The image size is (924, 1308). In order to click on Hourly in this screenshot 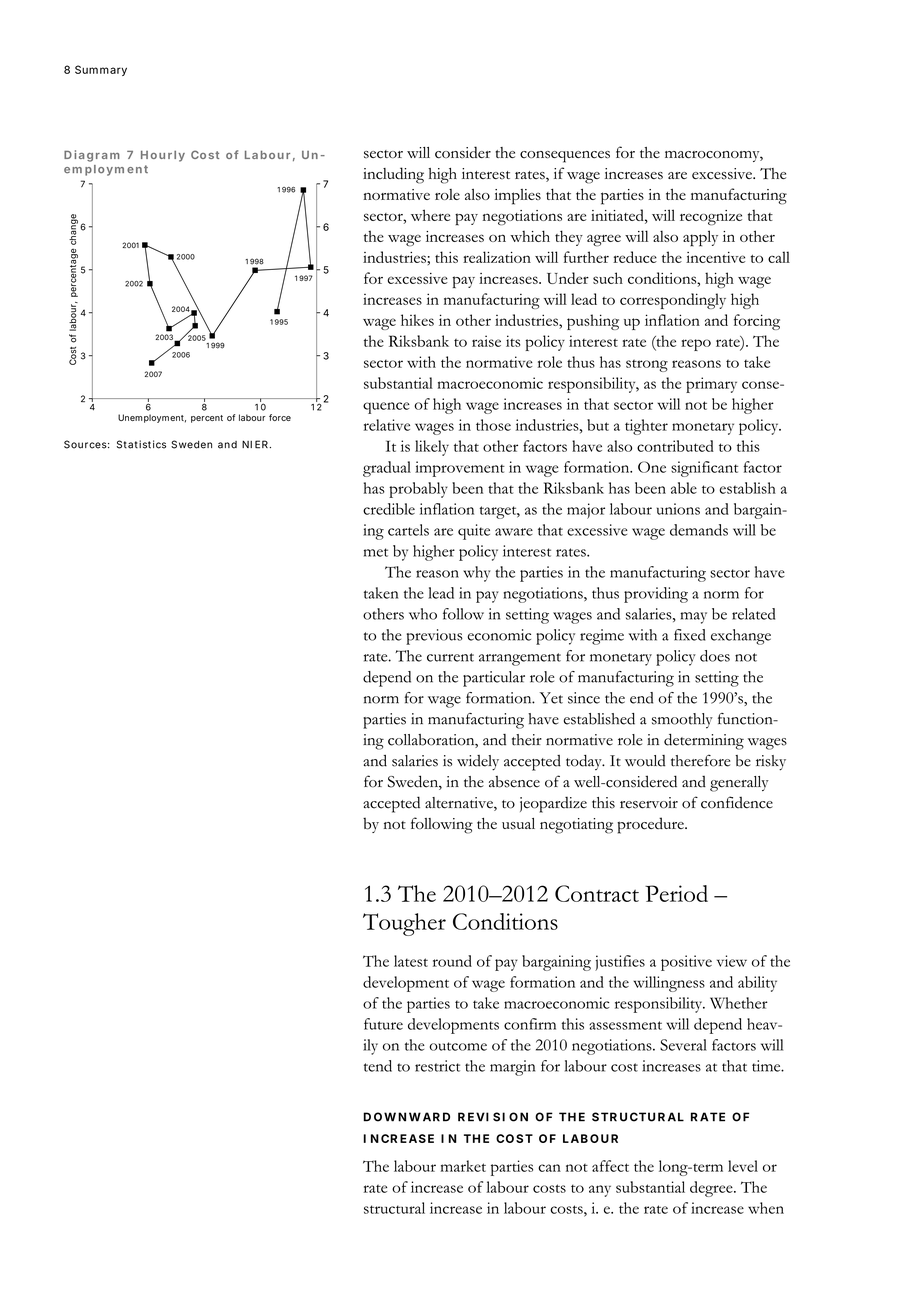, I will do `click(163, 156)`.
